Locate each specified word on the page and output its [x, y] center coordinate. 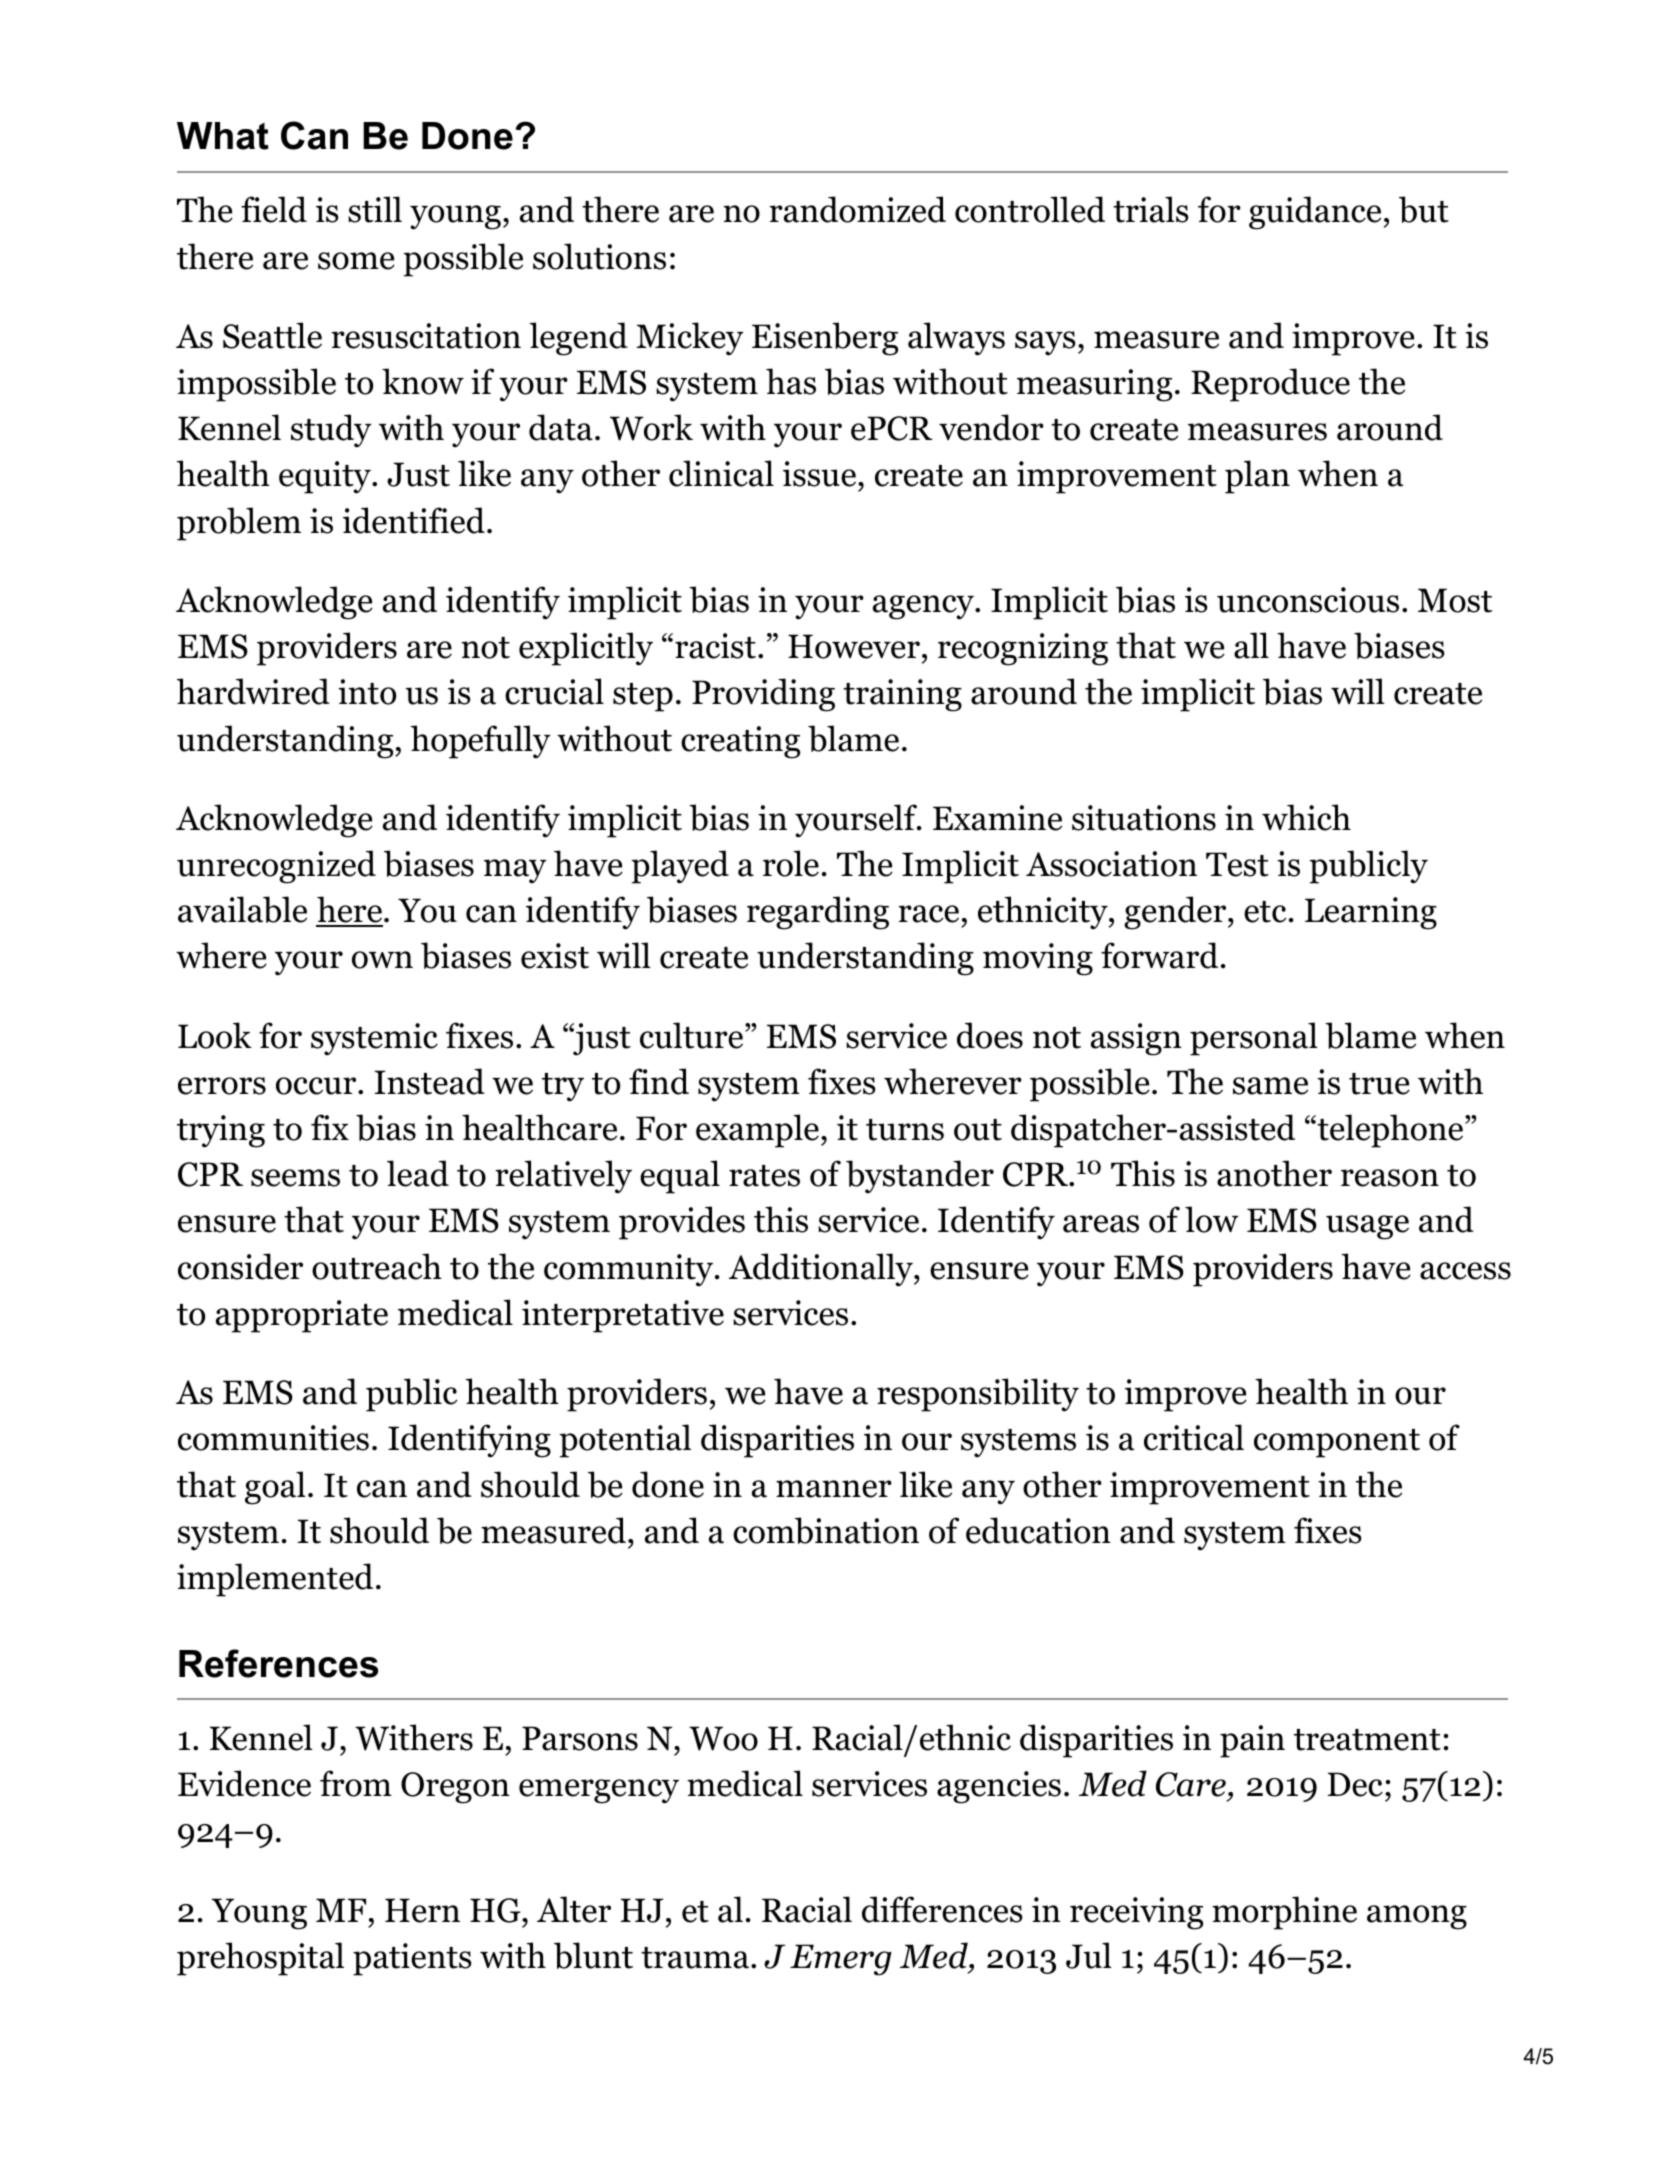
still [375, 209]
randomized [857, 209]
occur [317, 1086]
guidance [1315, 213]
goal [275, 1488]
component [1337, 1443]
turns [905, 1130]
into [367, 692]
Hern [422, 1910]
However [854, 646]
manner [834, 1489]
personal [1254, 1039]
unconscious [1308, 600]
